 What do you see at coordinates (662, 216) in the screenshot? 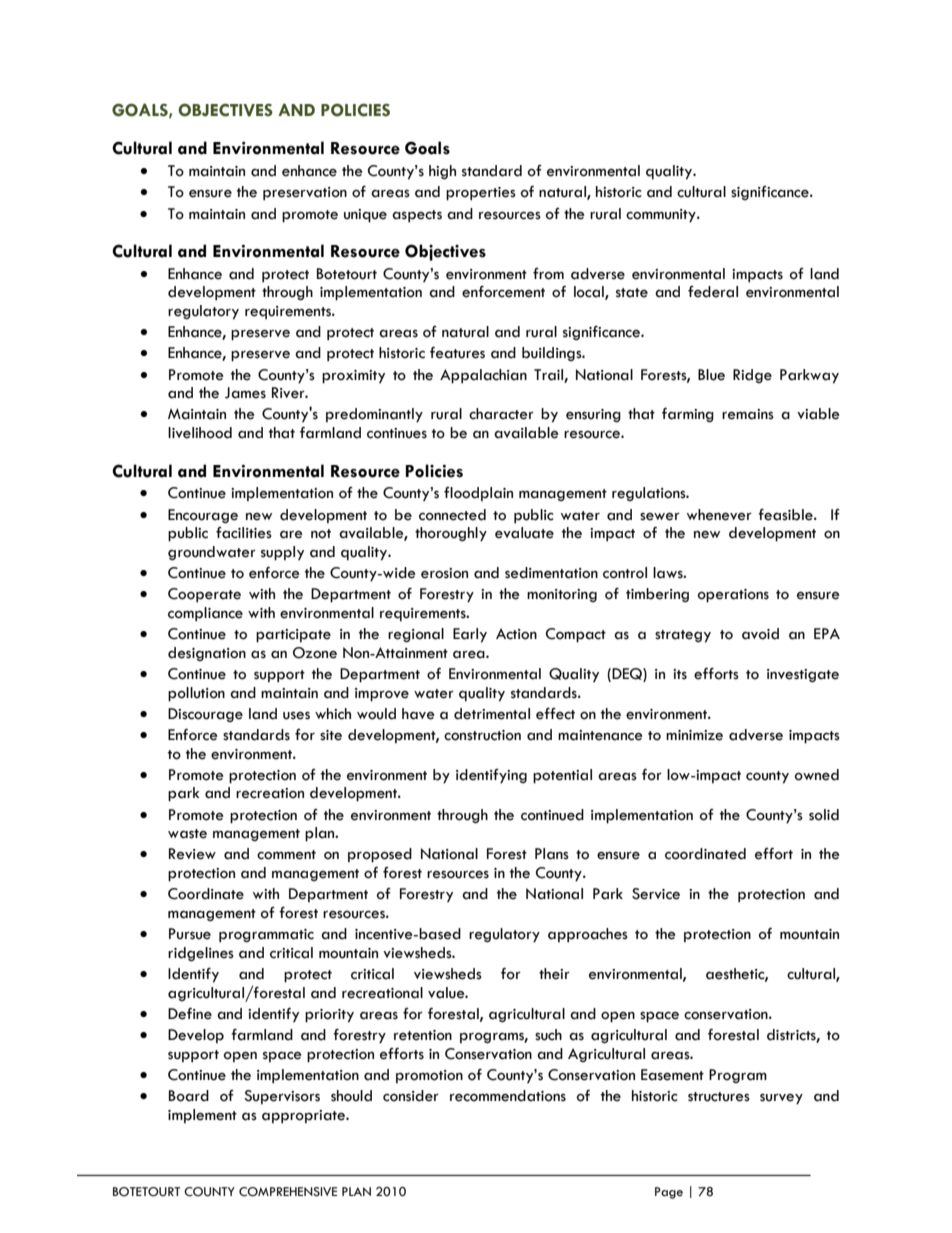
I see `community` at bounding box center [662, 216].
